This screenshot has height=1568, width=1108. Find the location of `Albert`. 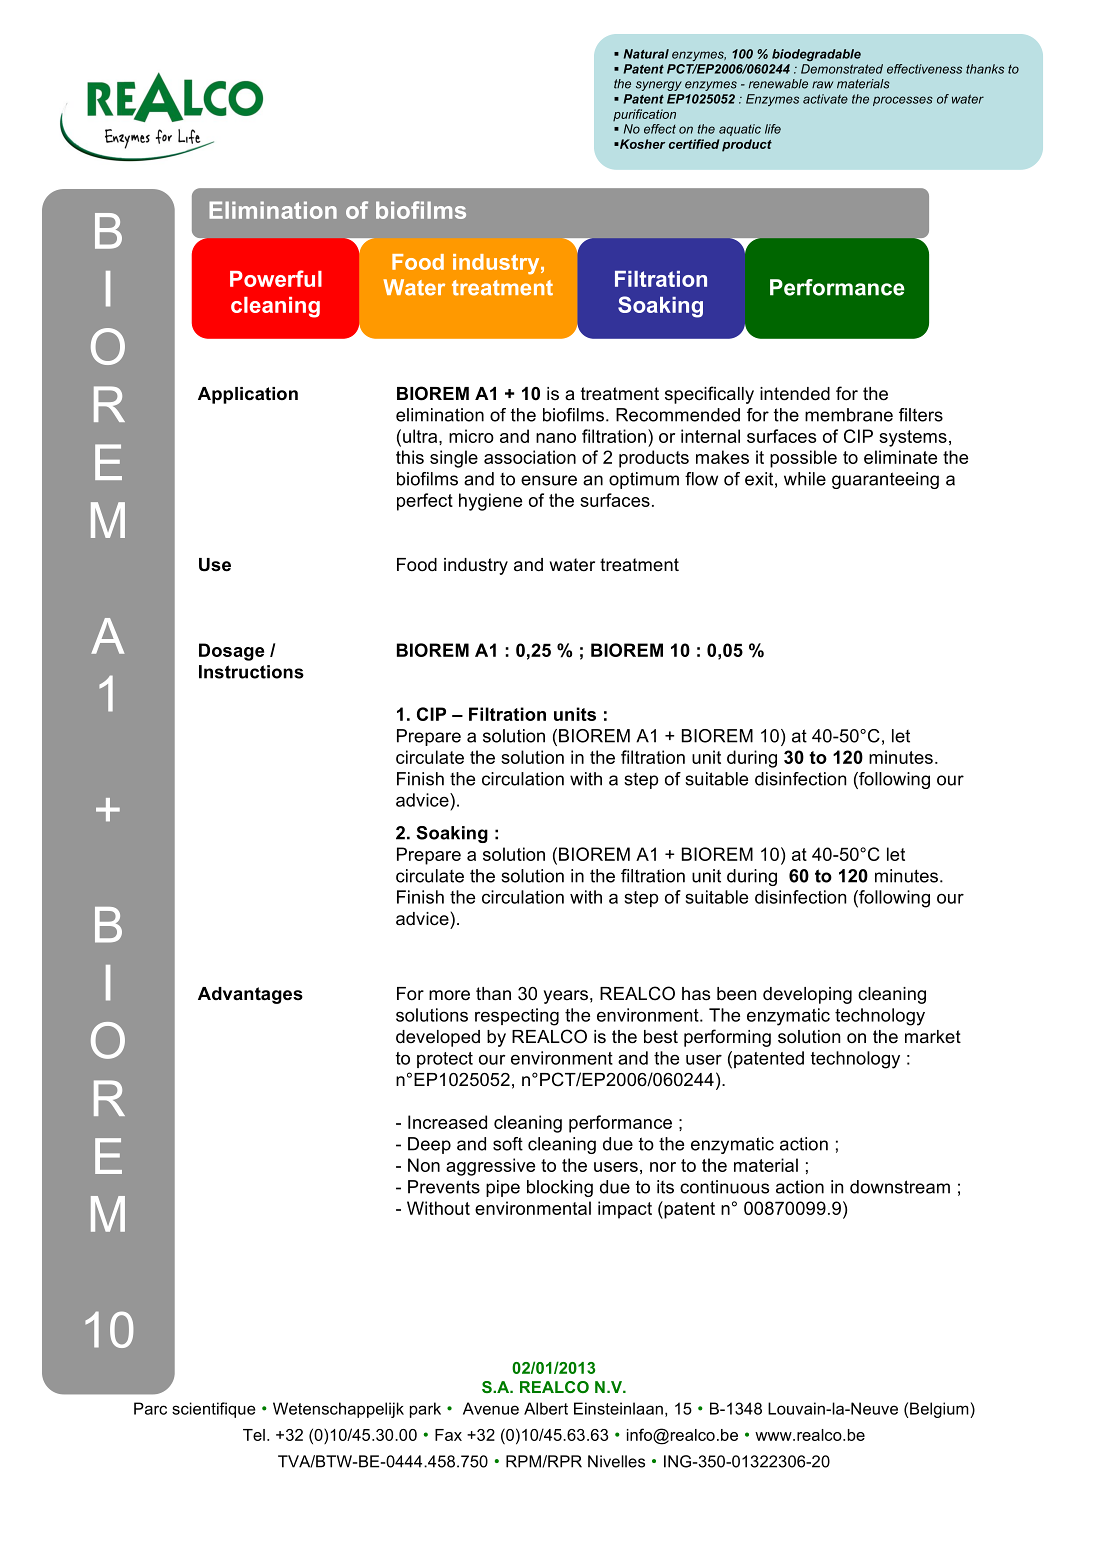

Albert is located at coordinates (546, 1408).
